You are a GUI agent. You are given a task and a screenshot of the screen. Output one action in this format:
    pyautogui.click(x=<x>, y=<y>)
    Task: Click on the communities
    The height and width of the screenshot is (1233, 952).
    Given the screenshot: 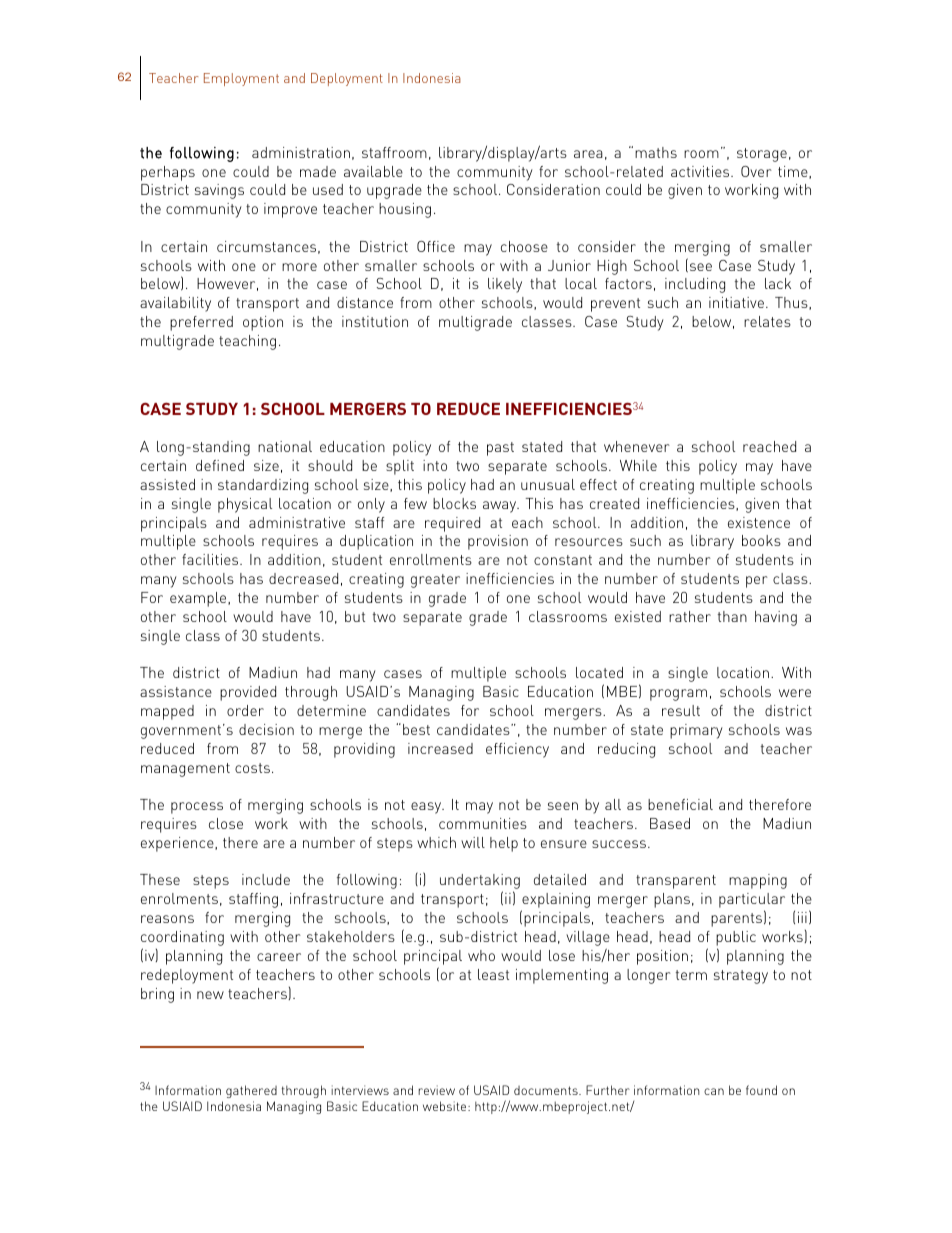 What is the action you would take?
    pyautogui.click(x=483, y=823)
